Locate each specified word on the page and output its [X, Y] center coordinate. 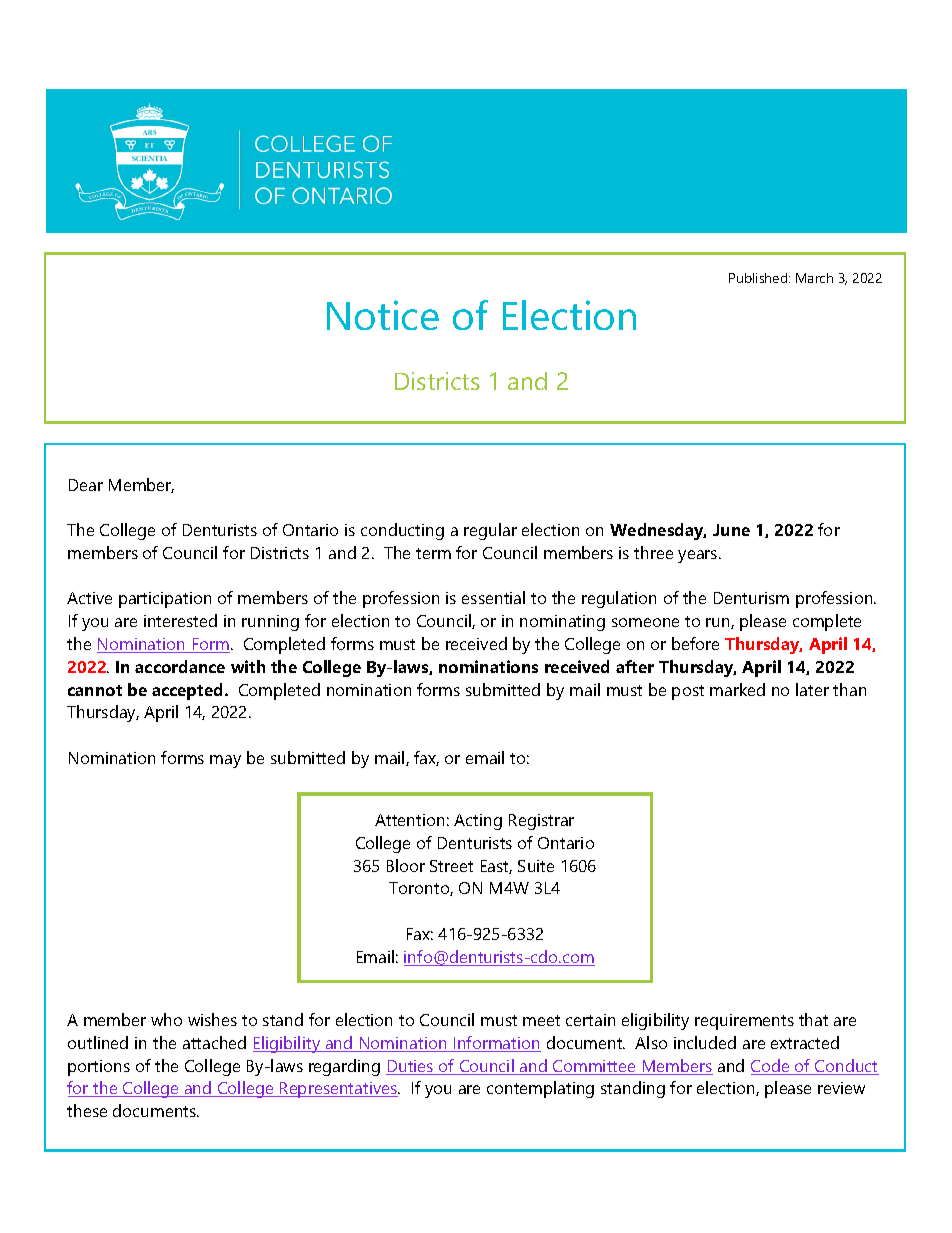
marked [737, 689]
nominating [562, 623]
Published [759, 278]
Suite [536, 866]
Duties [411, 1067]
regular [490, 531]
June [731, 530]
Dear [86, 485]
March [814, 278]
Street [451, 866]
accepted [187, 691]
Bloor [406, 865]
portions [99, 1068]
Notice [383, 315]
